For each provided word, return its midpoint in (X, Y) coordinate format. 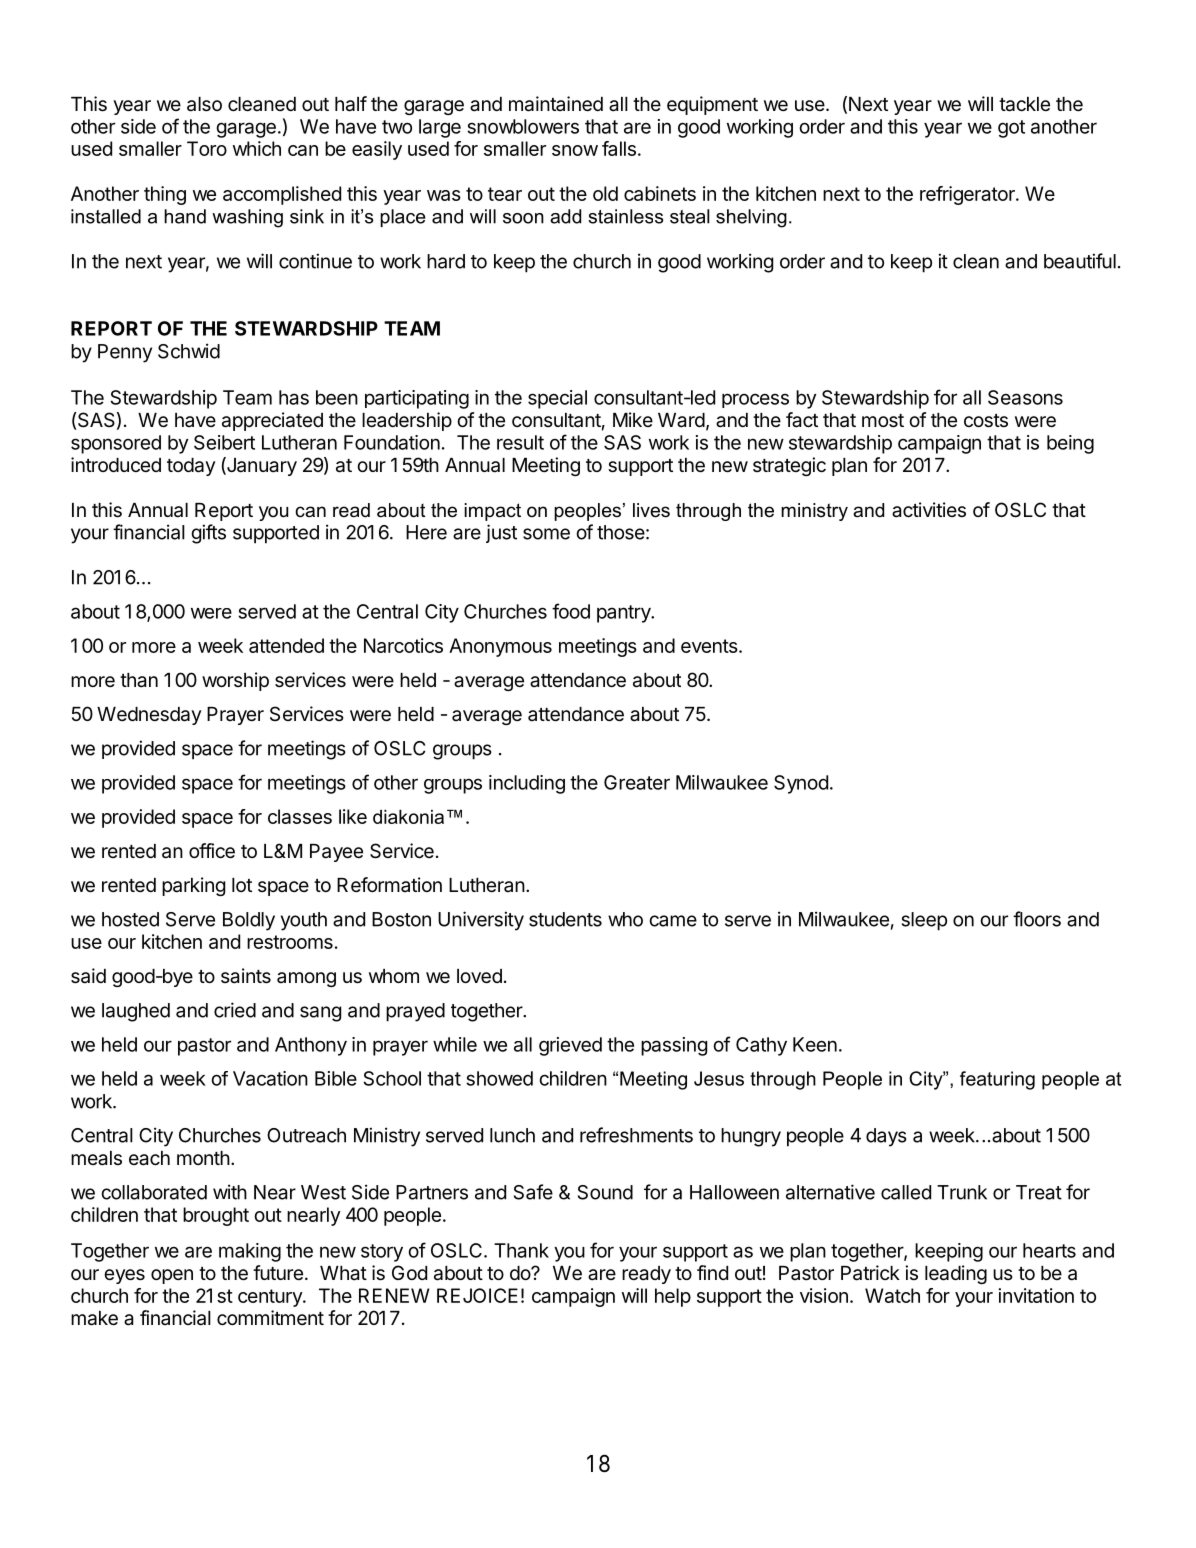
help (673, 1297)
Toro (207, 148)
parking (193, 886)
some (546, 534)
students (565, 919)
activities (929, 510)
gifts (208, 534)
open (172, 1276)
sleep (924, 921)
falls (619, 148)
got (1011, 129)
